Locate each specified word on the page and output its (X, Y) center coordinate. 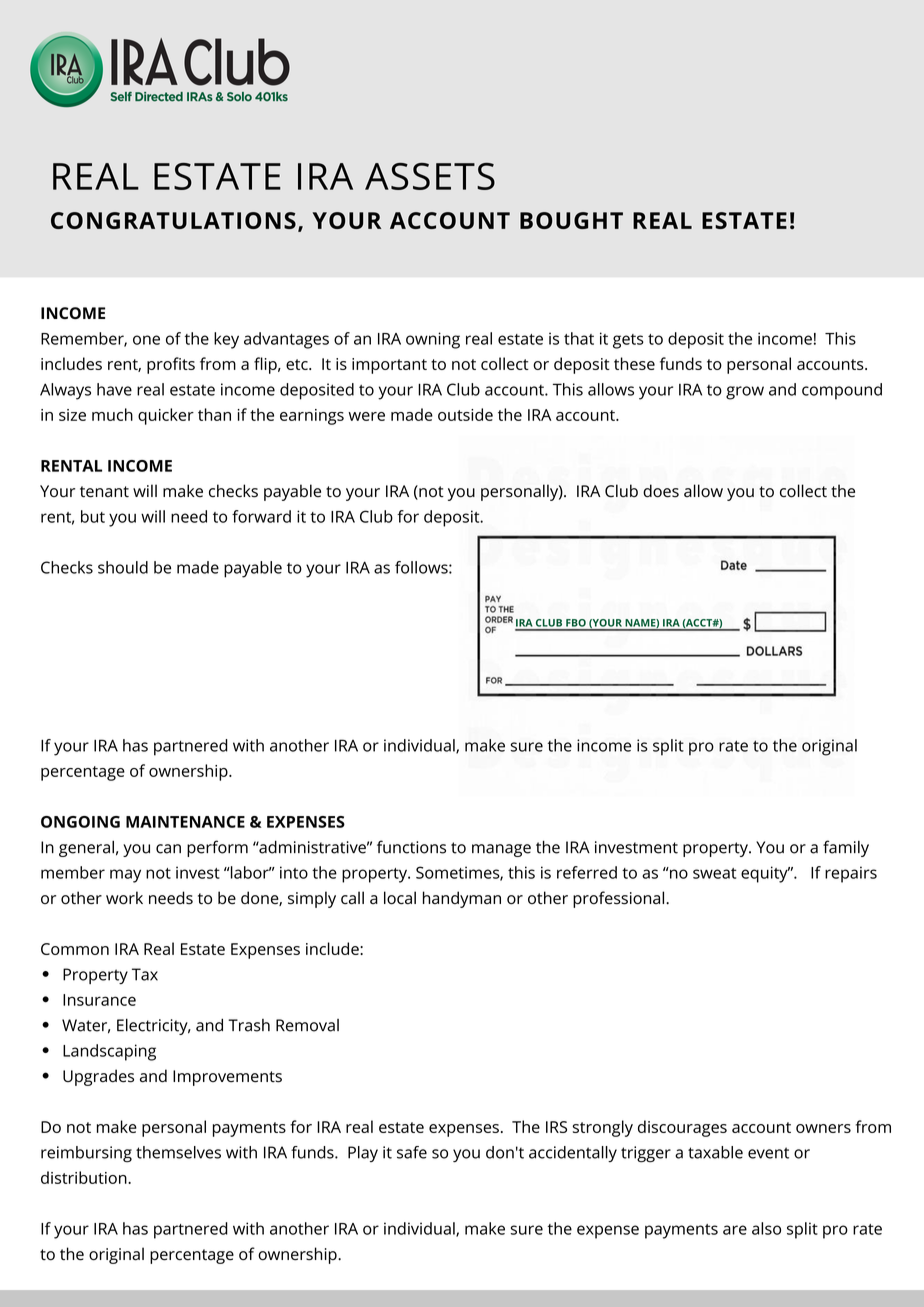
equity (765, 874)
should (123, 567)
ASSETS (430, 176)
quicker (166, 416)
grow (745, 393)
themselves (178, 1152)
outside (465, 414)
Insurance (99, 1000)
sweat (714, 873)
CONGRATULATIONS (173, 220)
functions (411, 847)
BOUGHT (571, 220)
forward (261, 516)
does (661, 491)
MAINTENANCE (185, 822)
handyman (462, 899)
